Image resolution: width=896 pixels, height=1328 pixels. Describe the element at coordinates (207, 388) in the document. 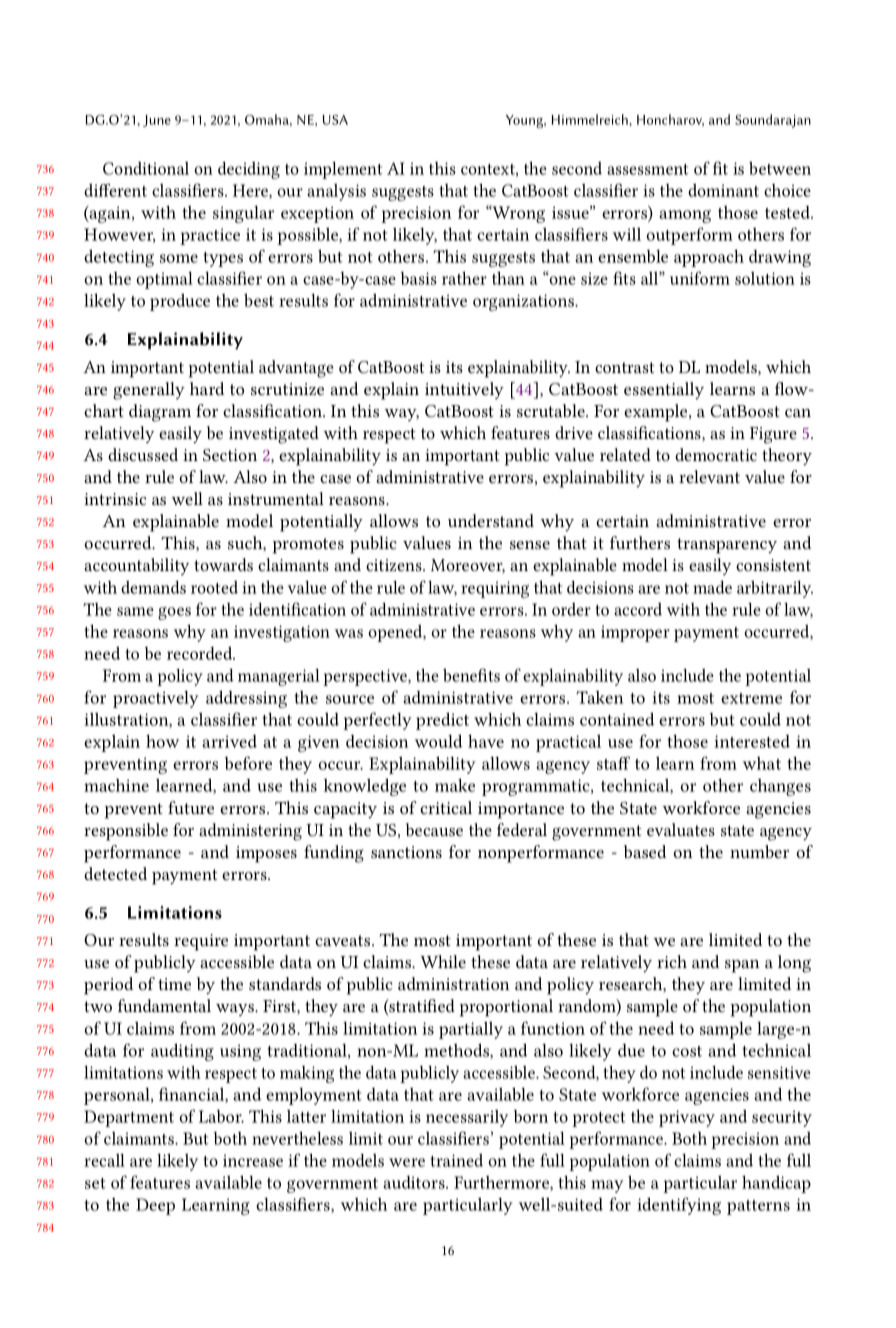

I see `hard` at that location.
